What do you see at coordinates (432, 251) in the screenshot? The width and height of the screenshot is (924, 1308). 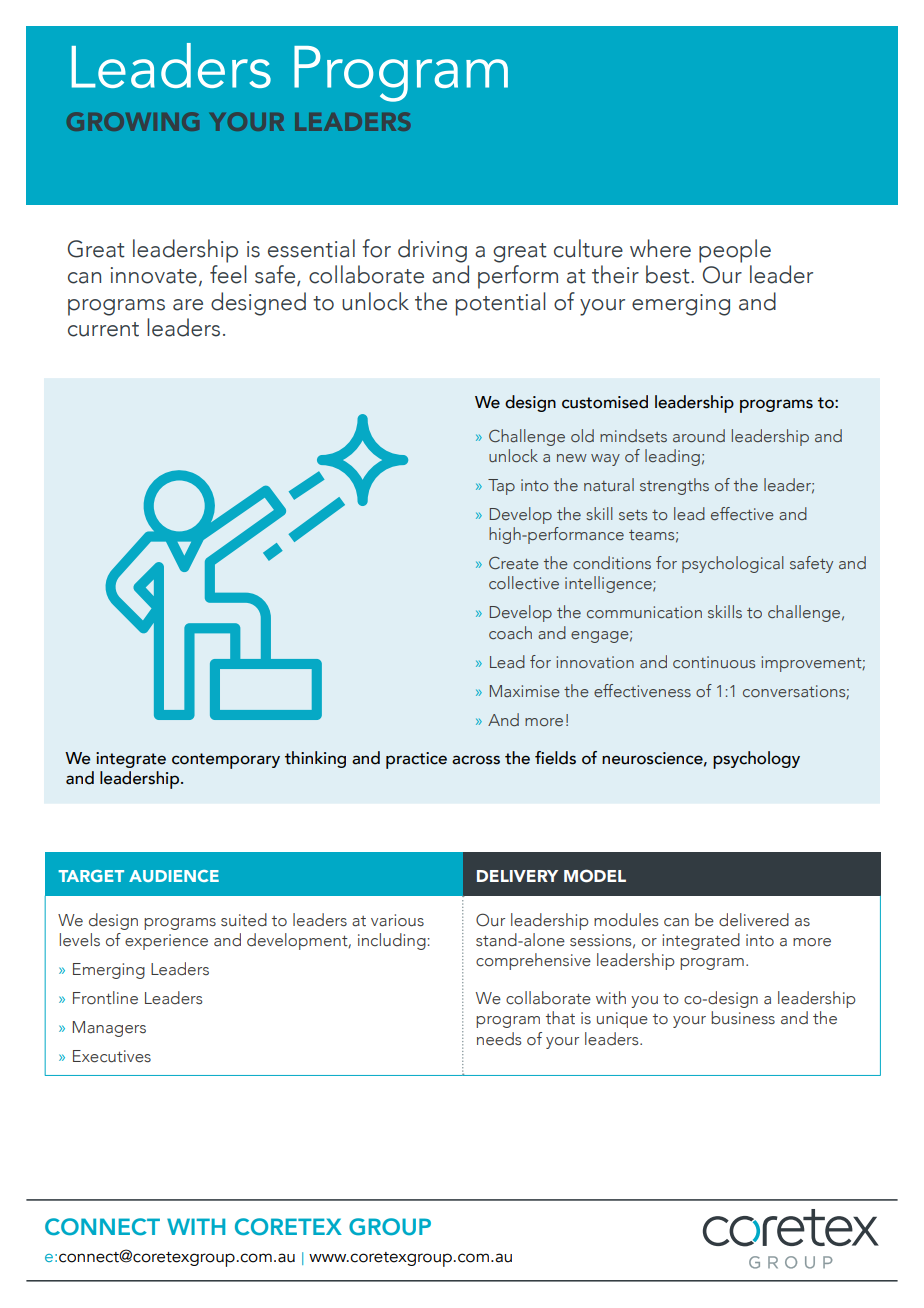 I see `driving` at bounding box center [432, 251].
